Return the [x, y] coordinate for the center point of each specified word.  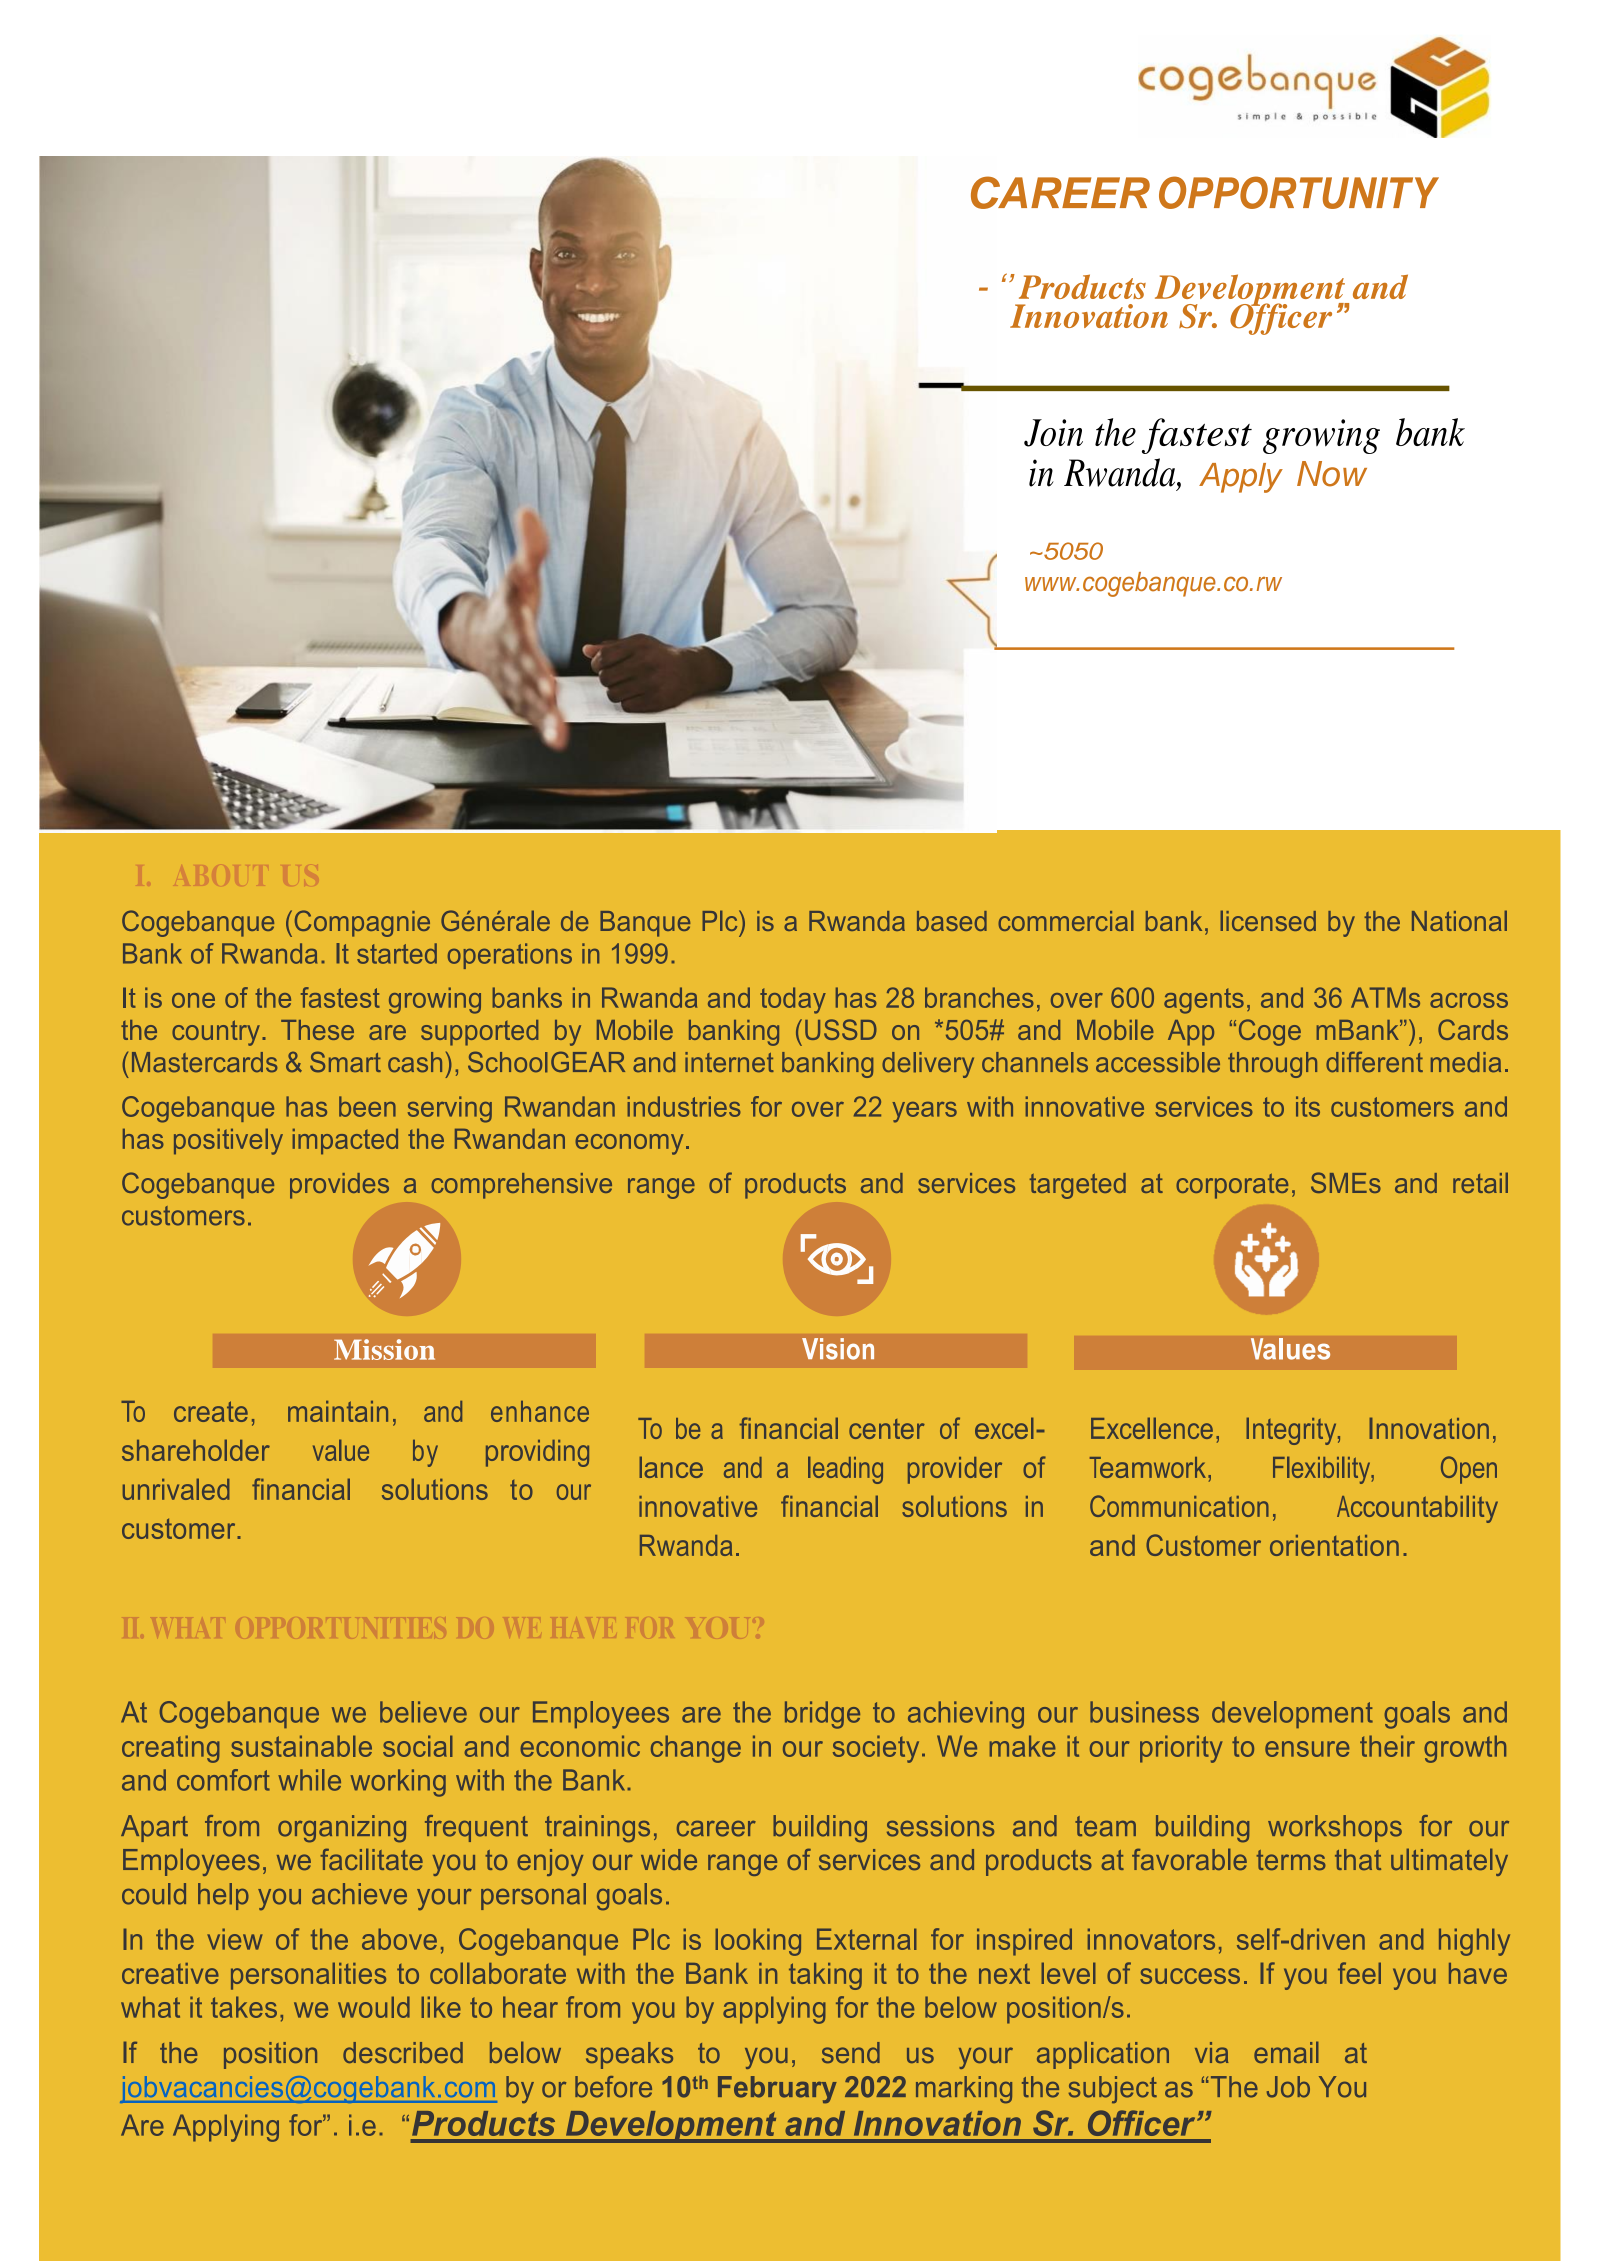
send [851, 2052]
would [374, 2007]
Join [1053, 433]
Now [1332, 474]
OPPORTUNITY [1299, 192]
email [1286, 2052]
